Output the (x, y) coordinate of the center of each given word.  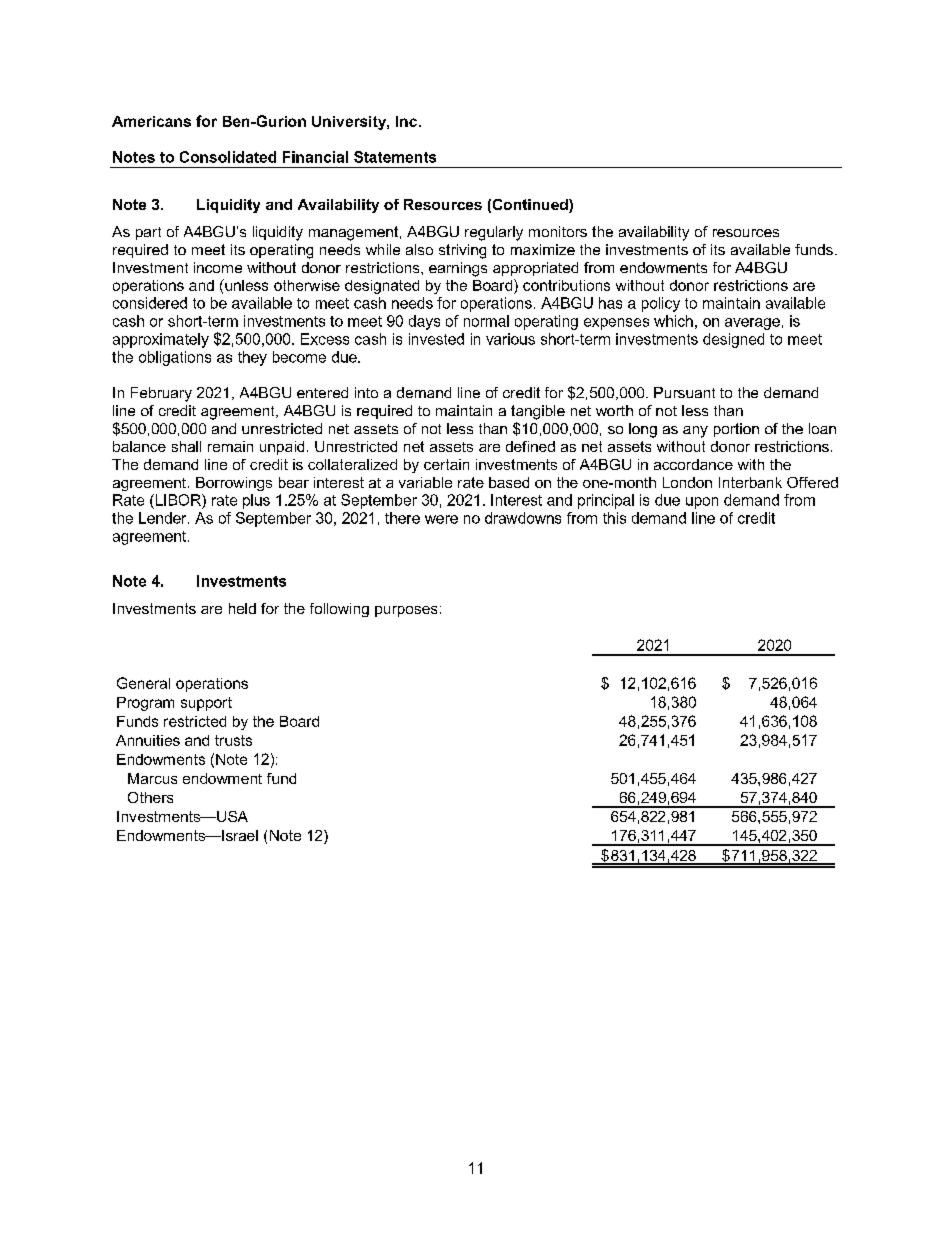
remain (230, 446)
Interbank (750, 482)
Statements (395, 157)
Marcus (152, 778)
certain (446, 464)
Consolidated (228, 157)
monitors (558, 231)
